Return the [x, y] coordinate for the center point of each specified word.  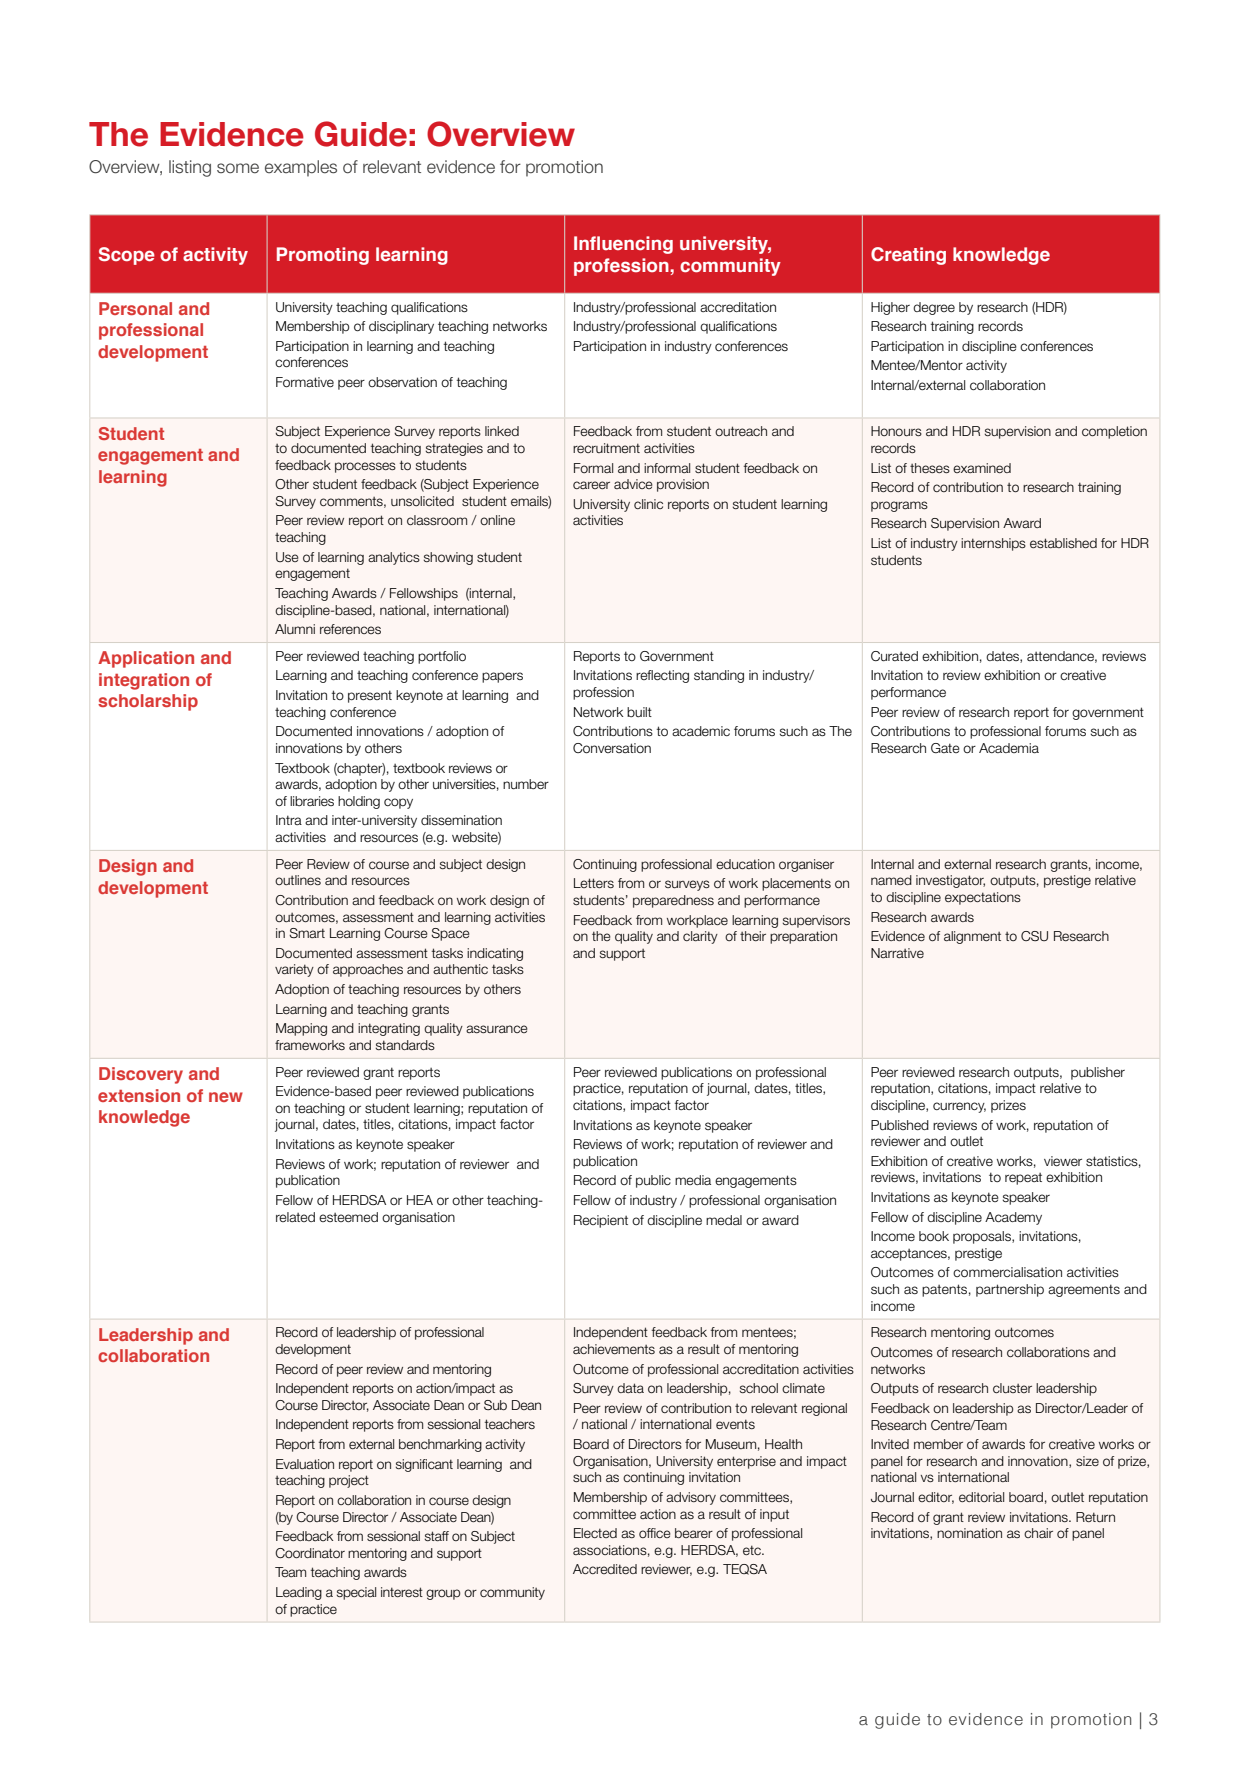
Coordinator [310, 1553]
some [238, 168]
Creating [908, 256]
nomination [969, 1533]
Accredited [605, 1569]
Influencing [623, 245]
